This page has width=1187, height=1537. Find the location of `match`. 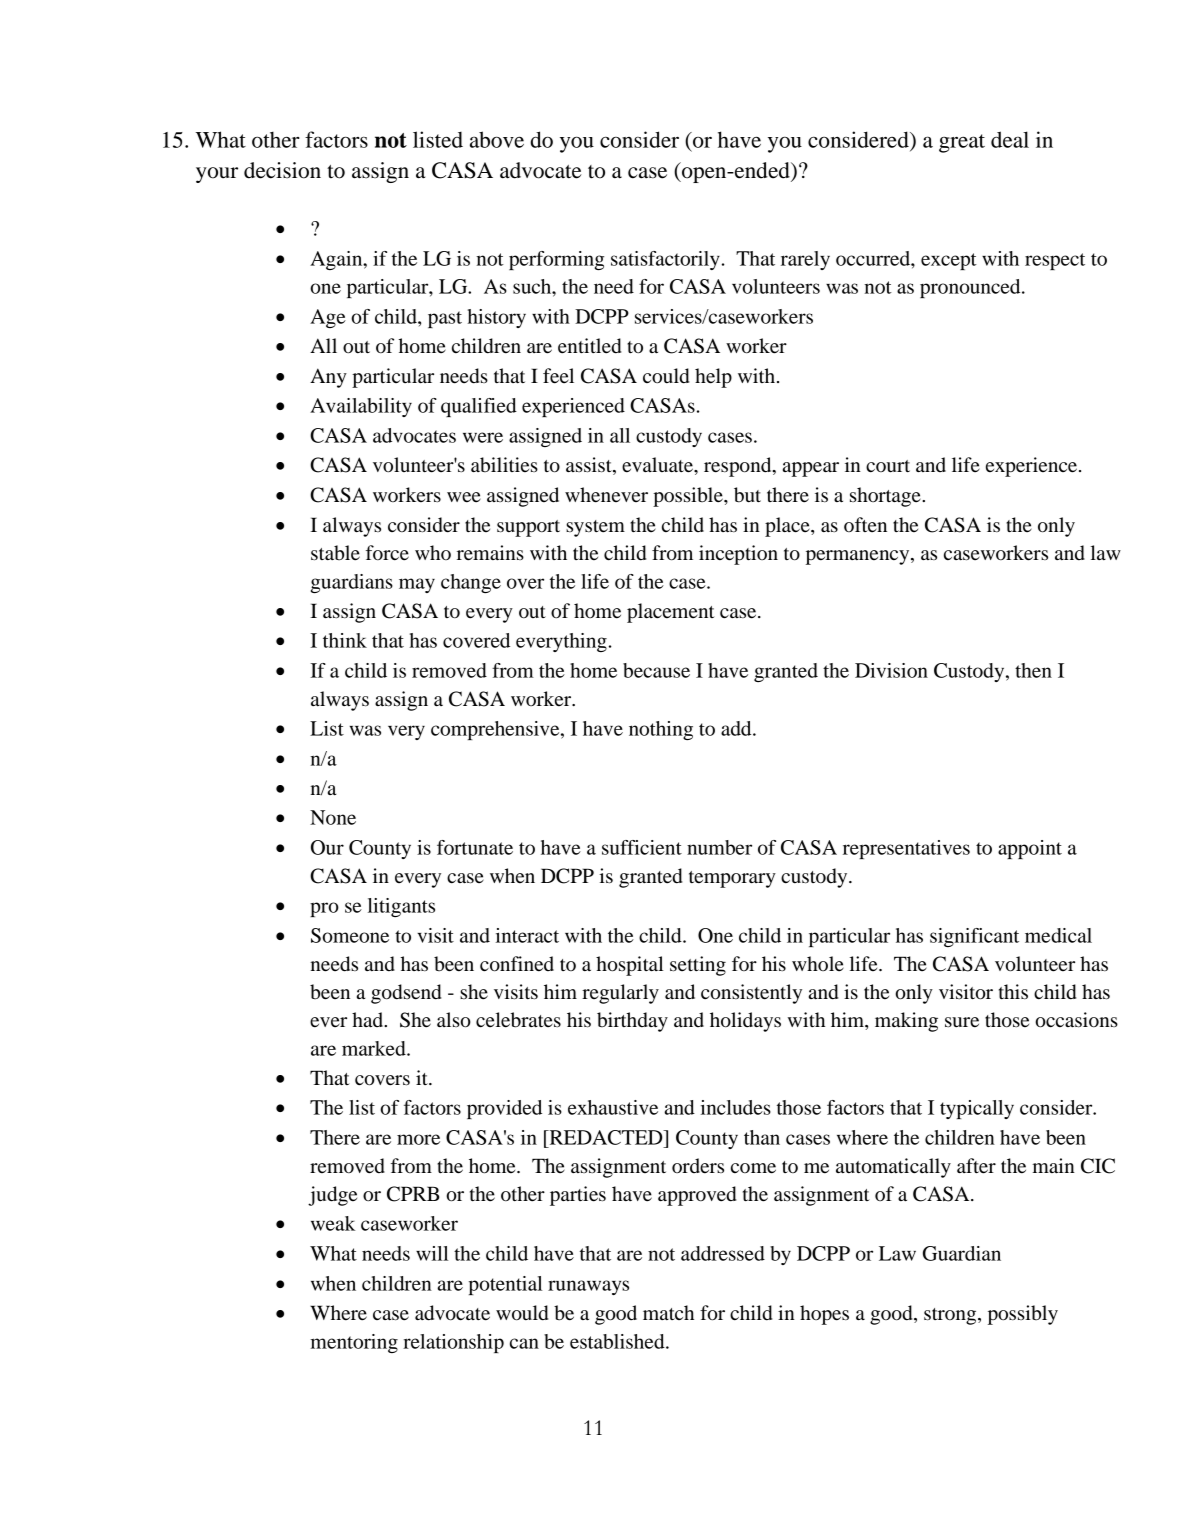

match is located at coordinates (668, 1312).
